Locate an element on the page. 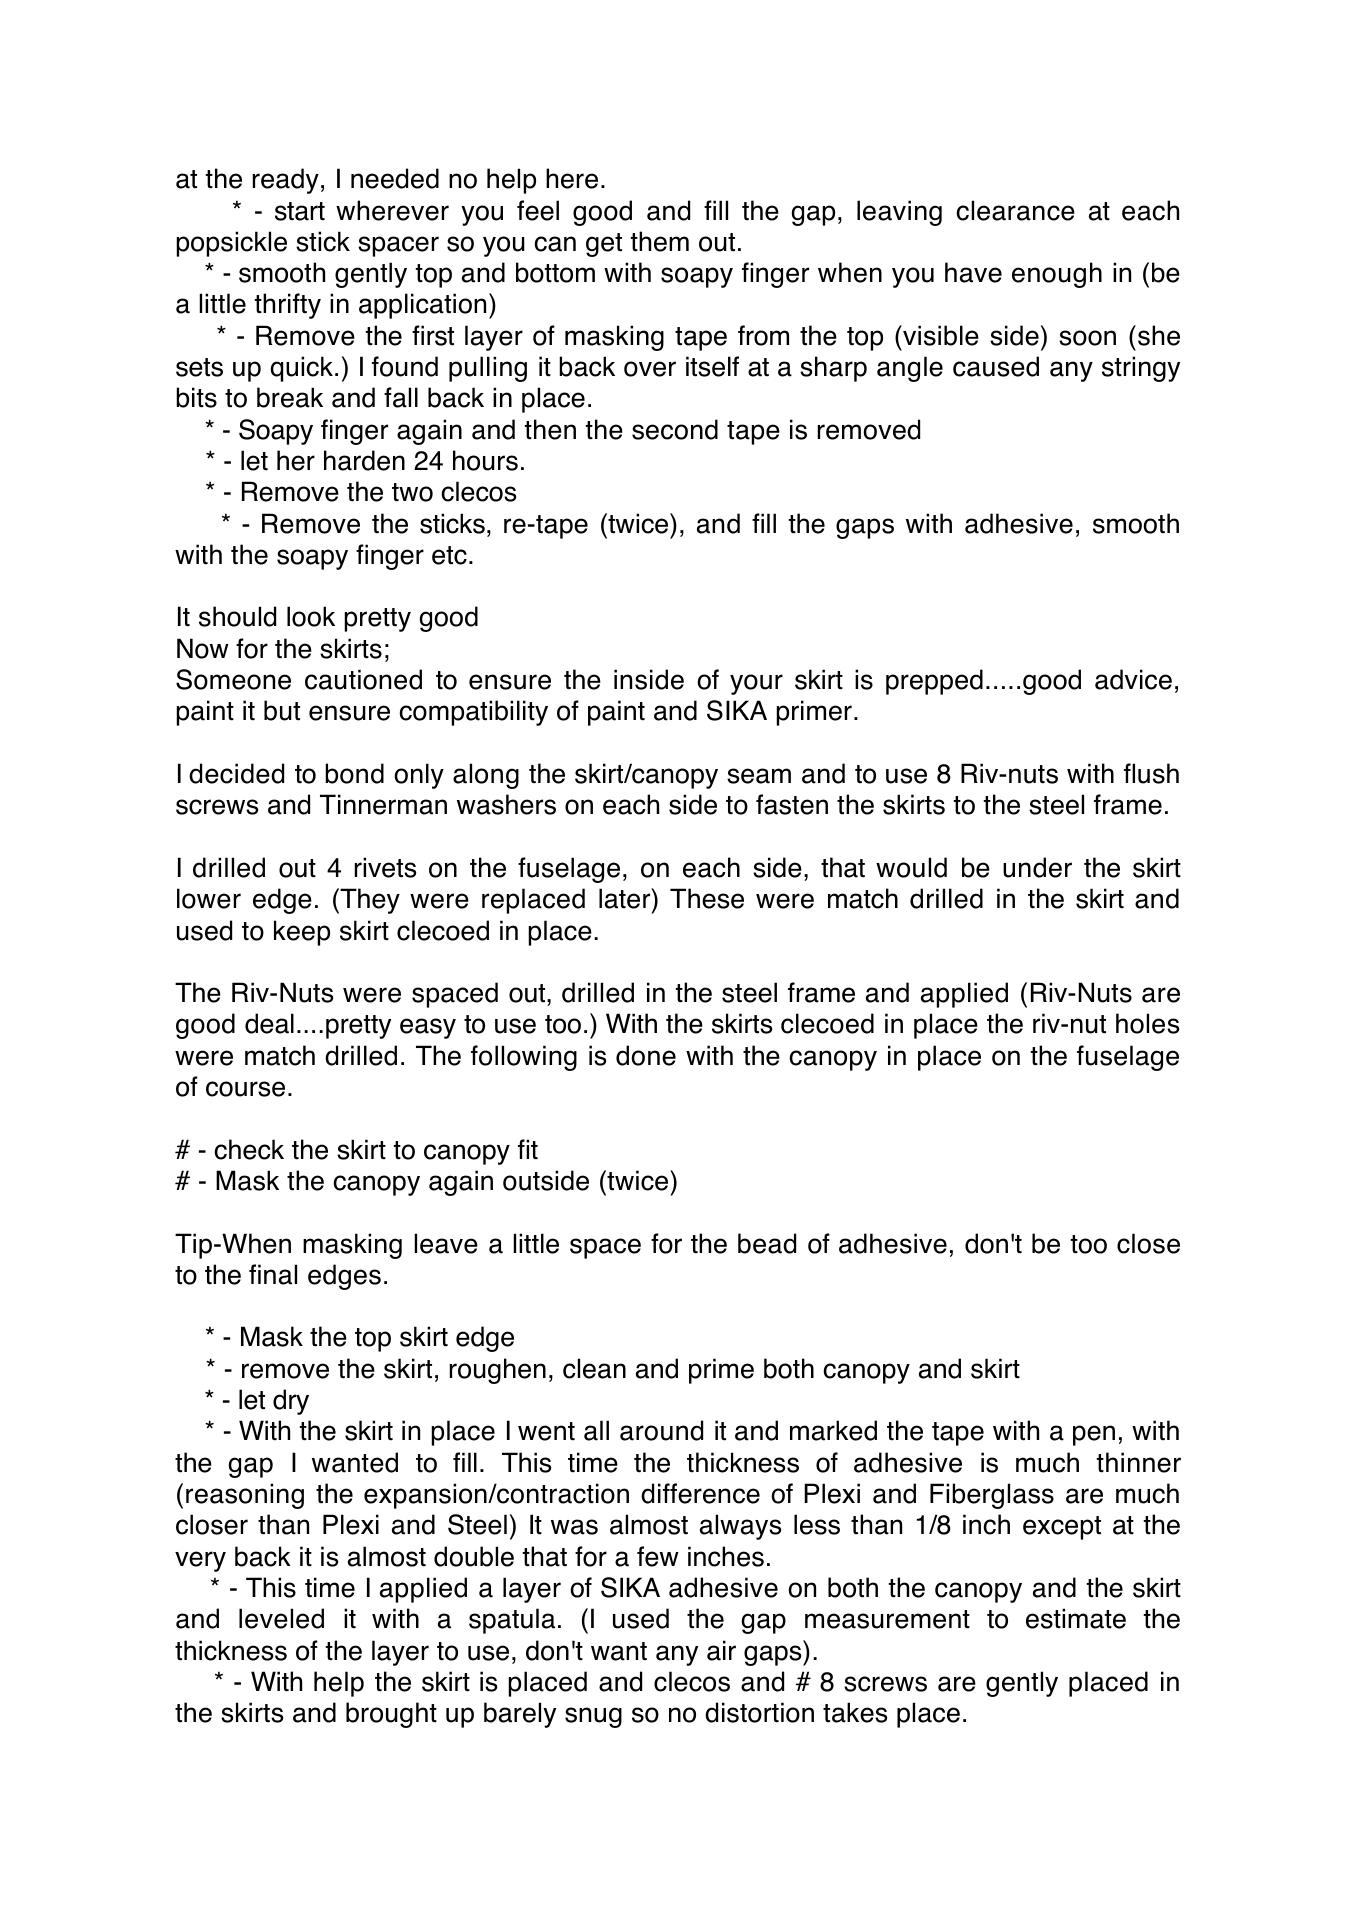  final is located at coordinates (273, 1274).
